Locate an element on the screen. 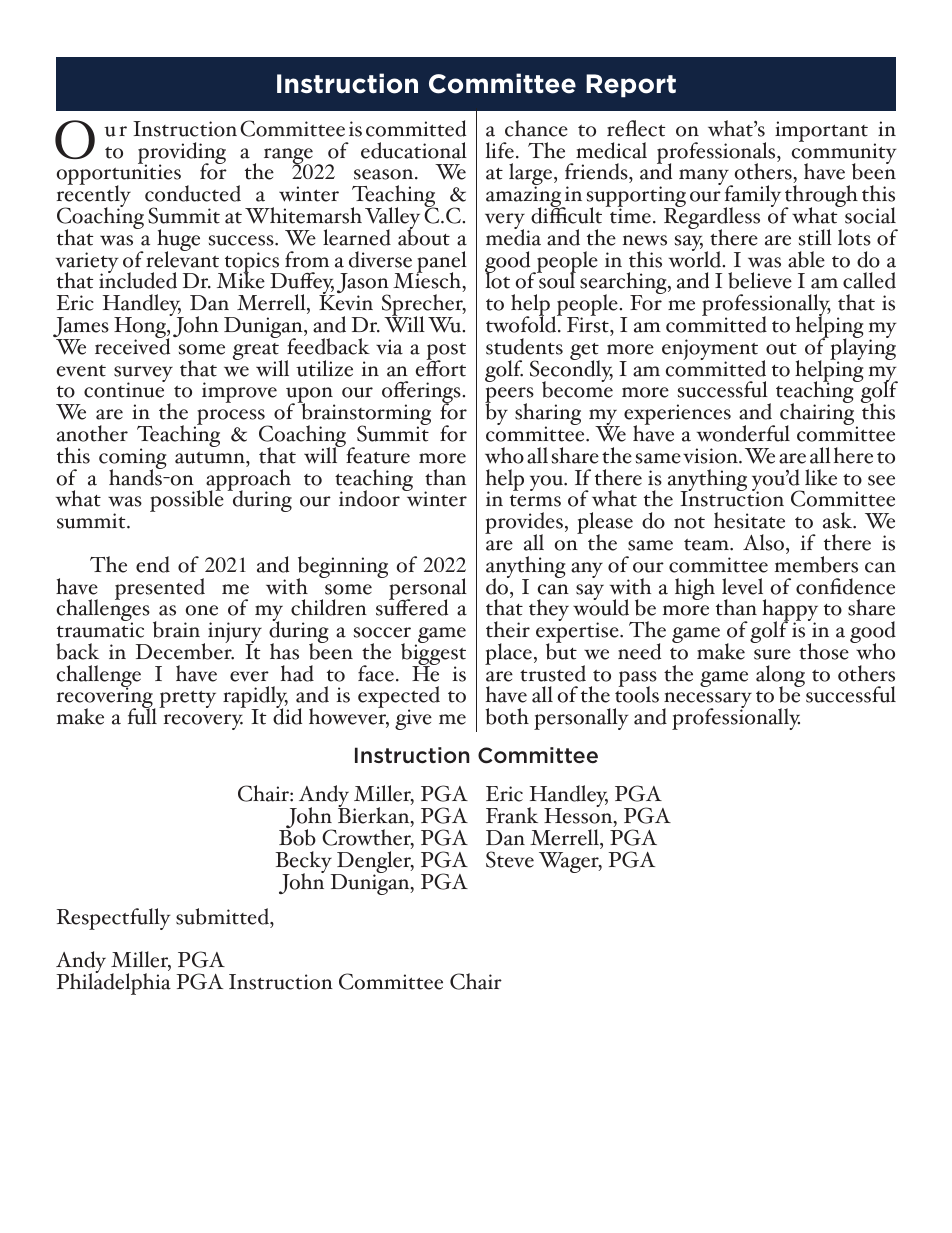 This screenshot has height=1233, width=952. important is located at coordinates (821, 131).
